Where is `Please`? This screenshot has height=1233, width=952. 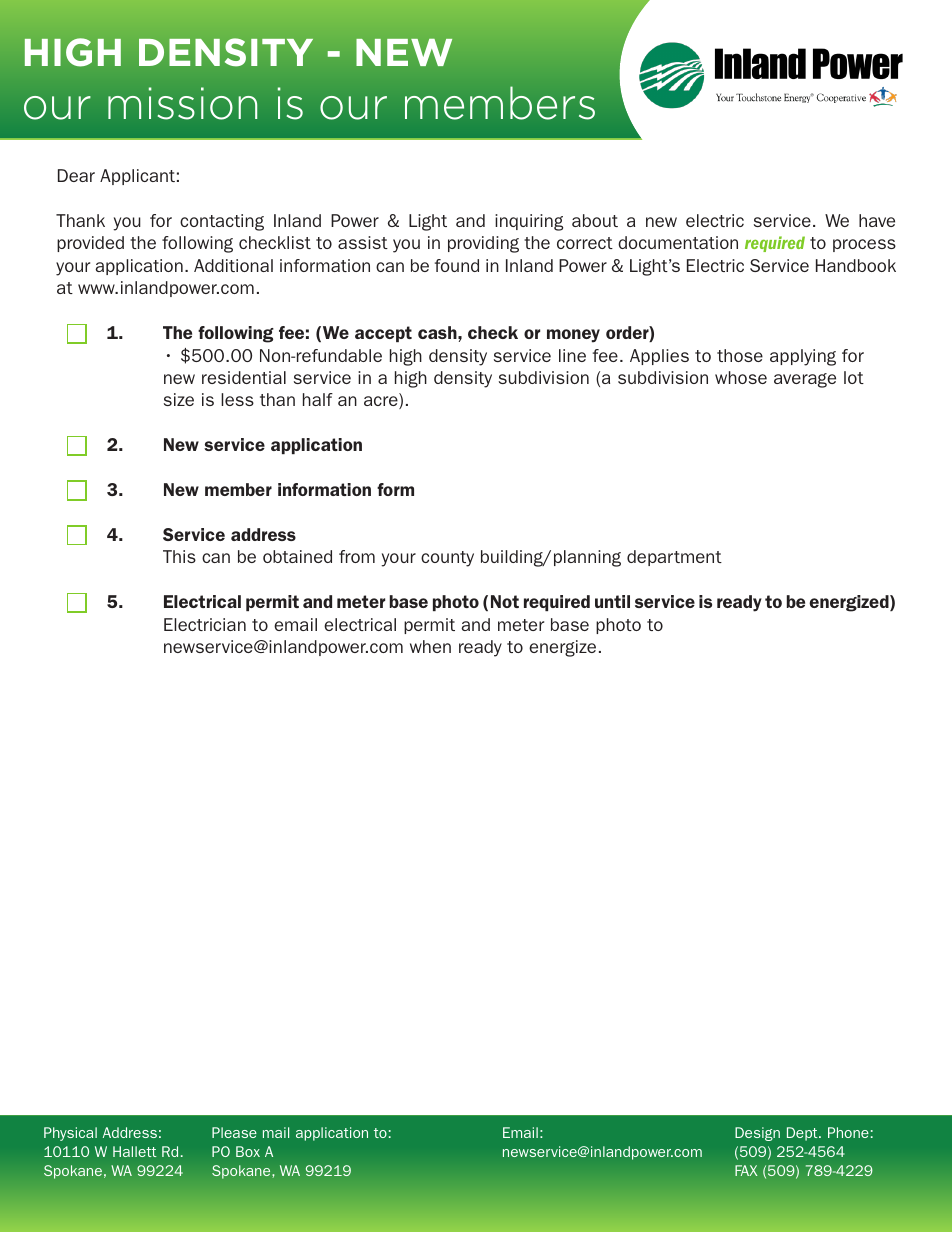
Please is located at coordinates (234, 1132).
